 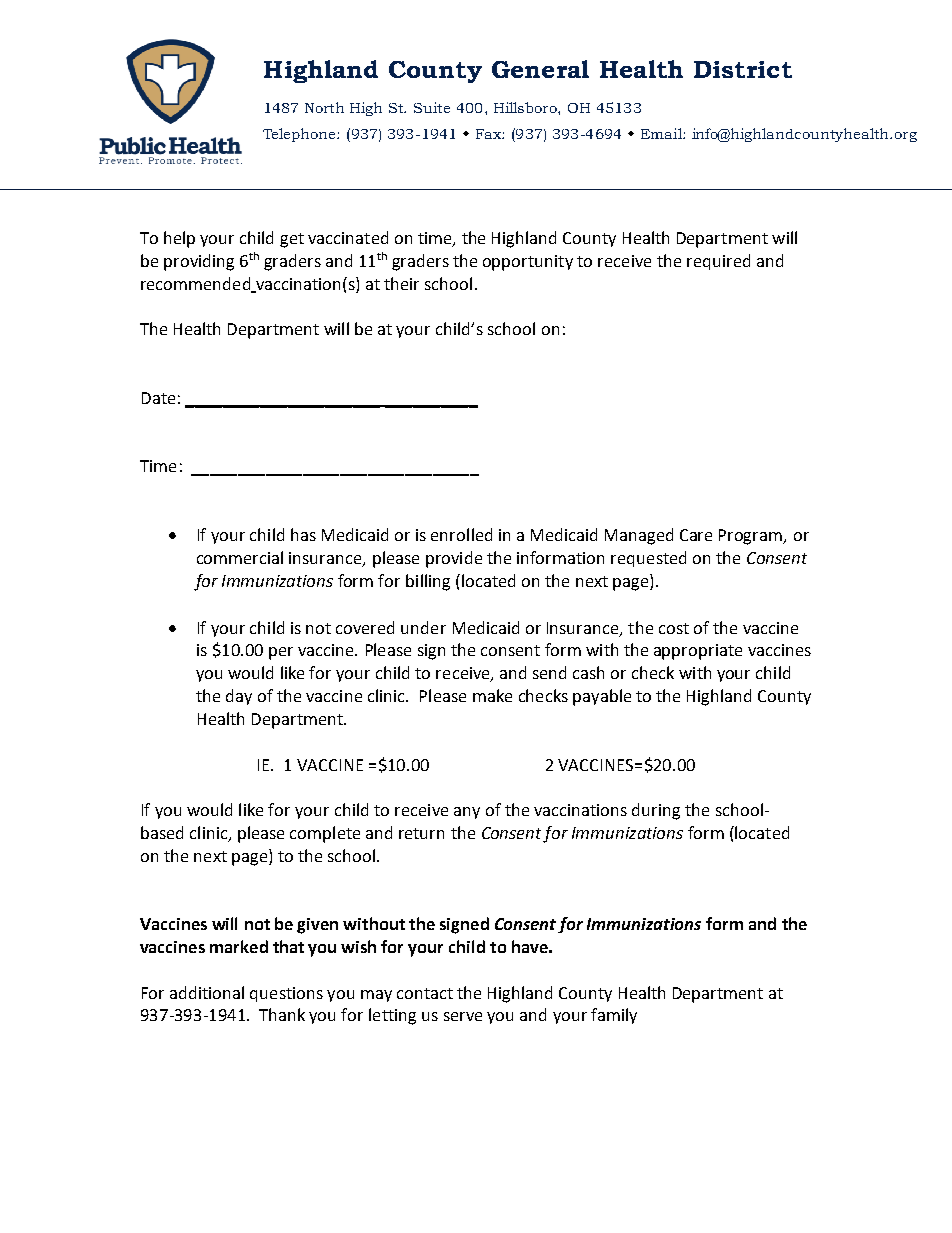 I want to click on enrolled, so click(x=461, y=534).
